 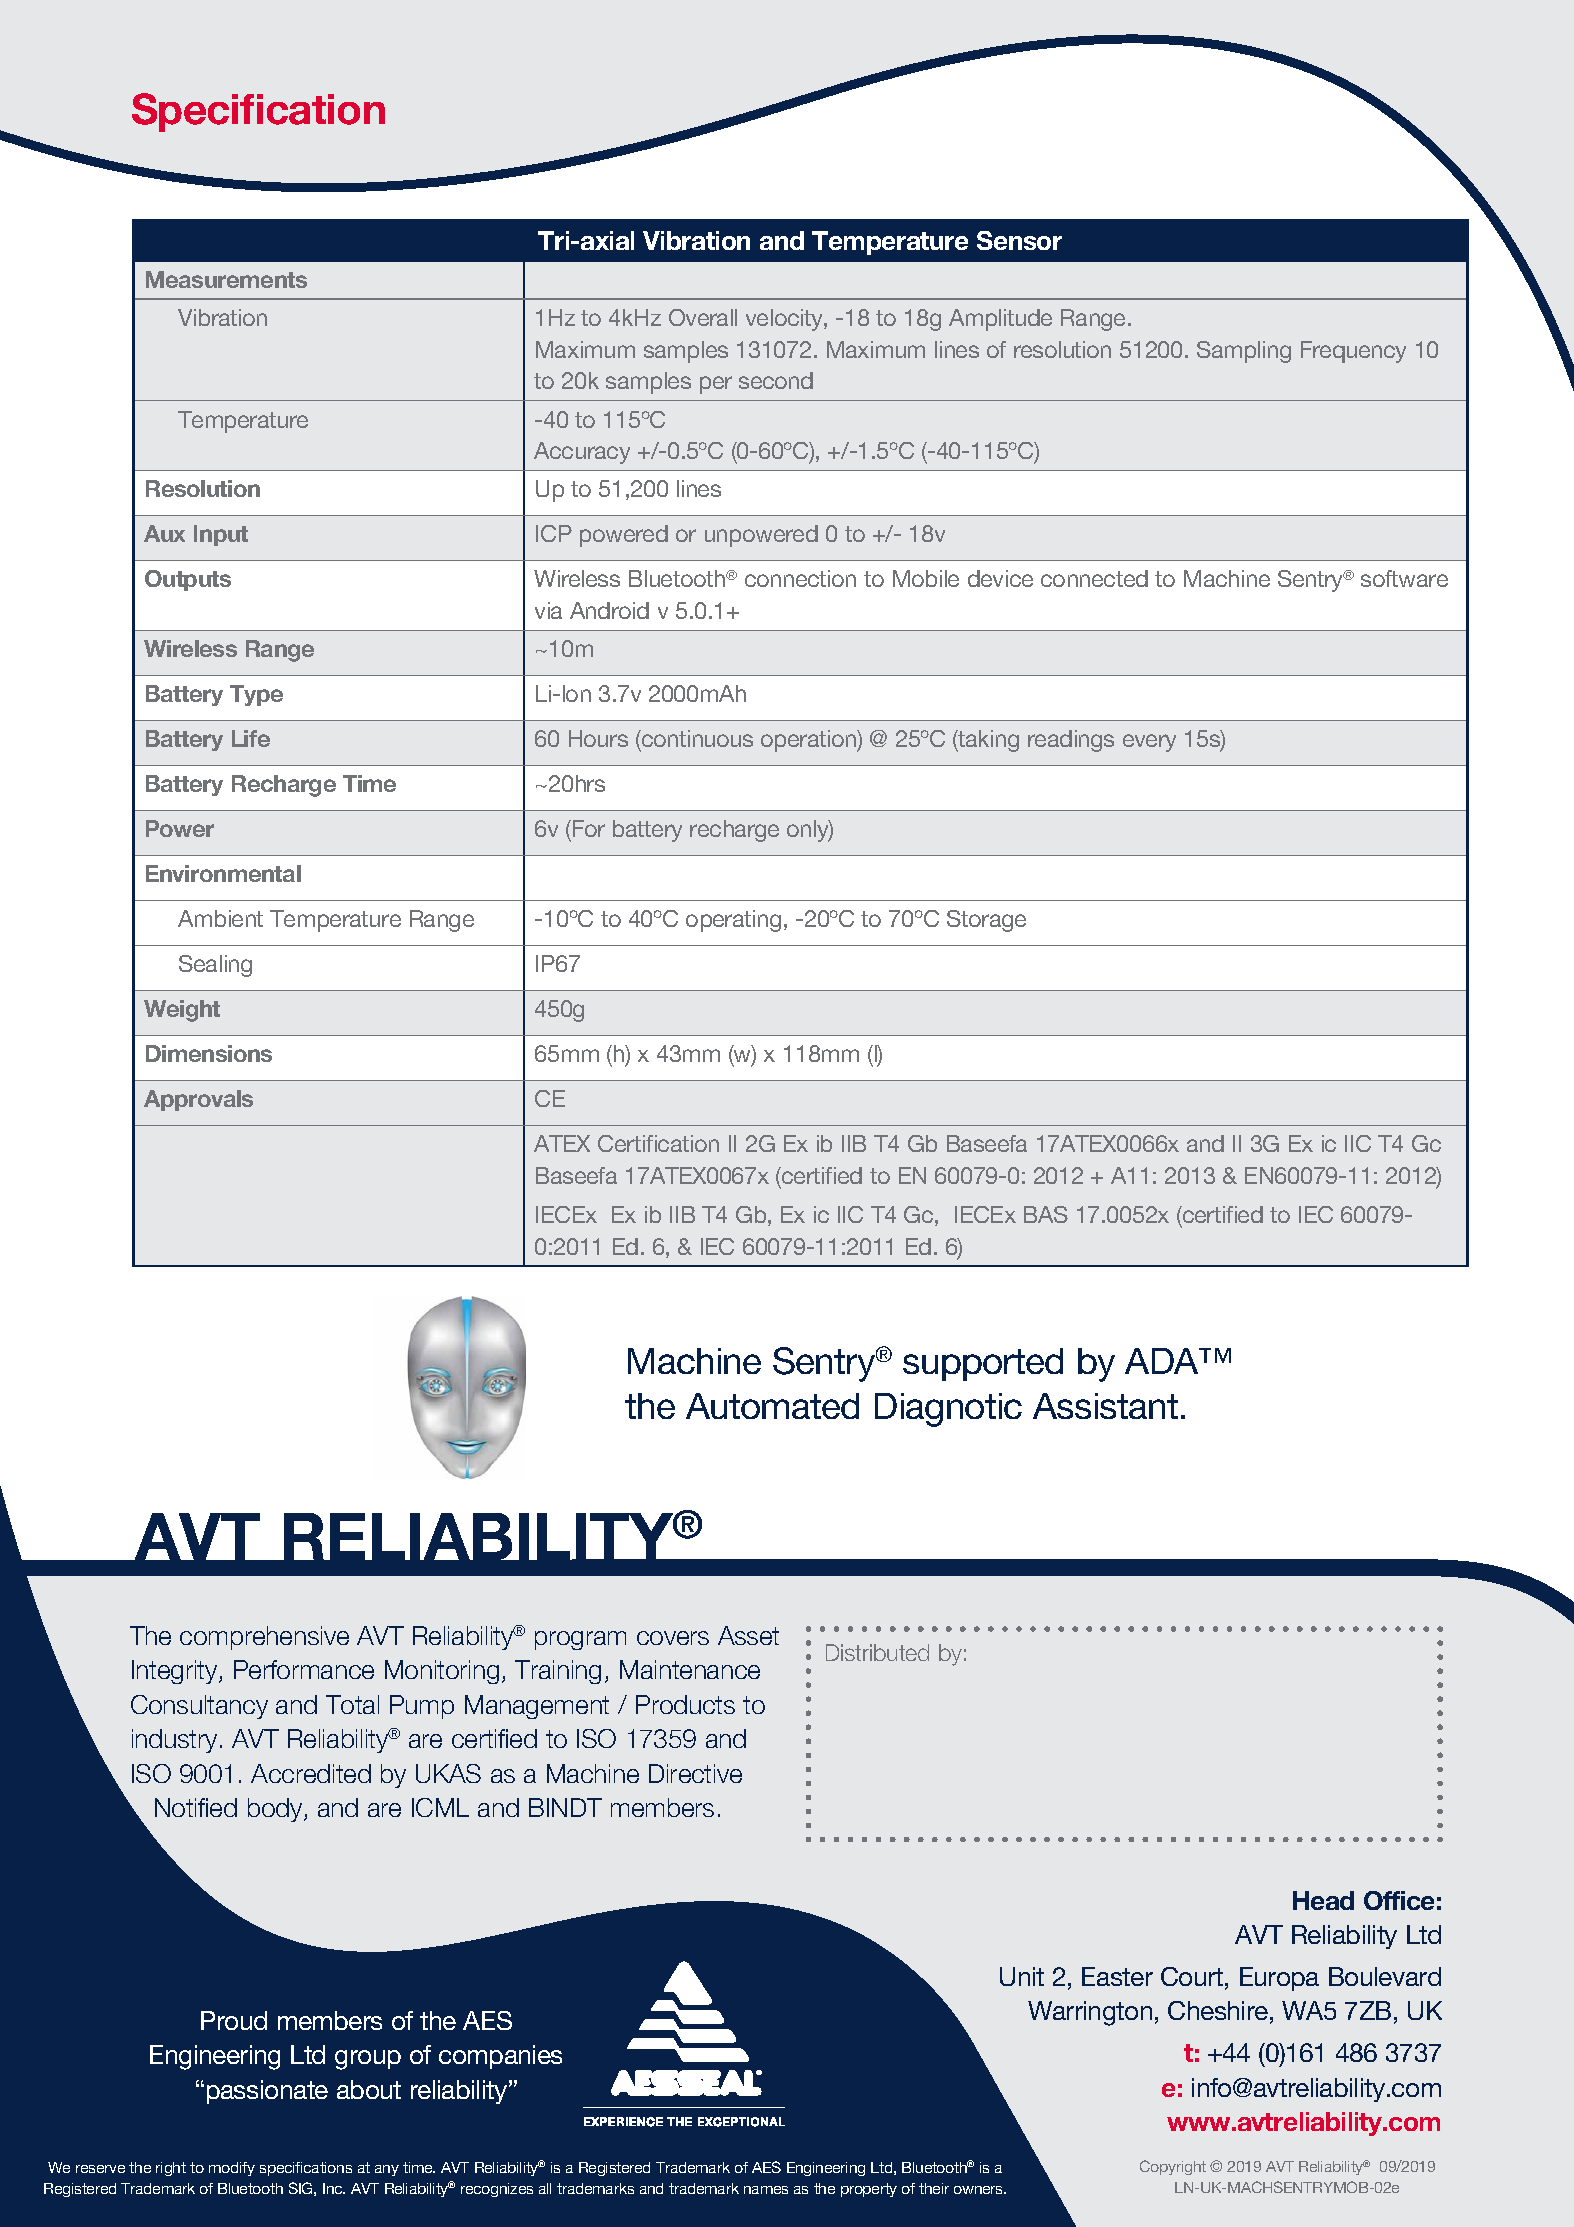 I want to click on Overall, so click(x=703, y=317).
